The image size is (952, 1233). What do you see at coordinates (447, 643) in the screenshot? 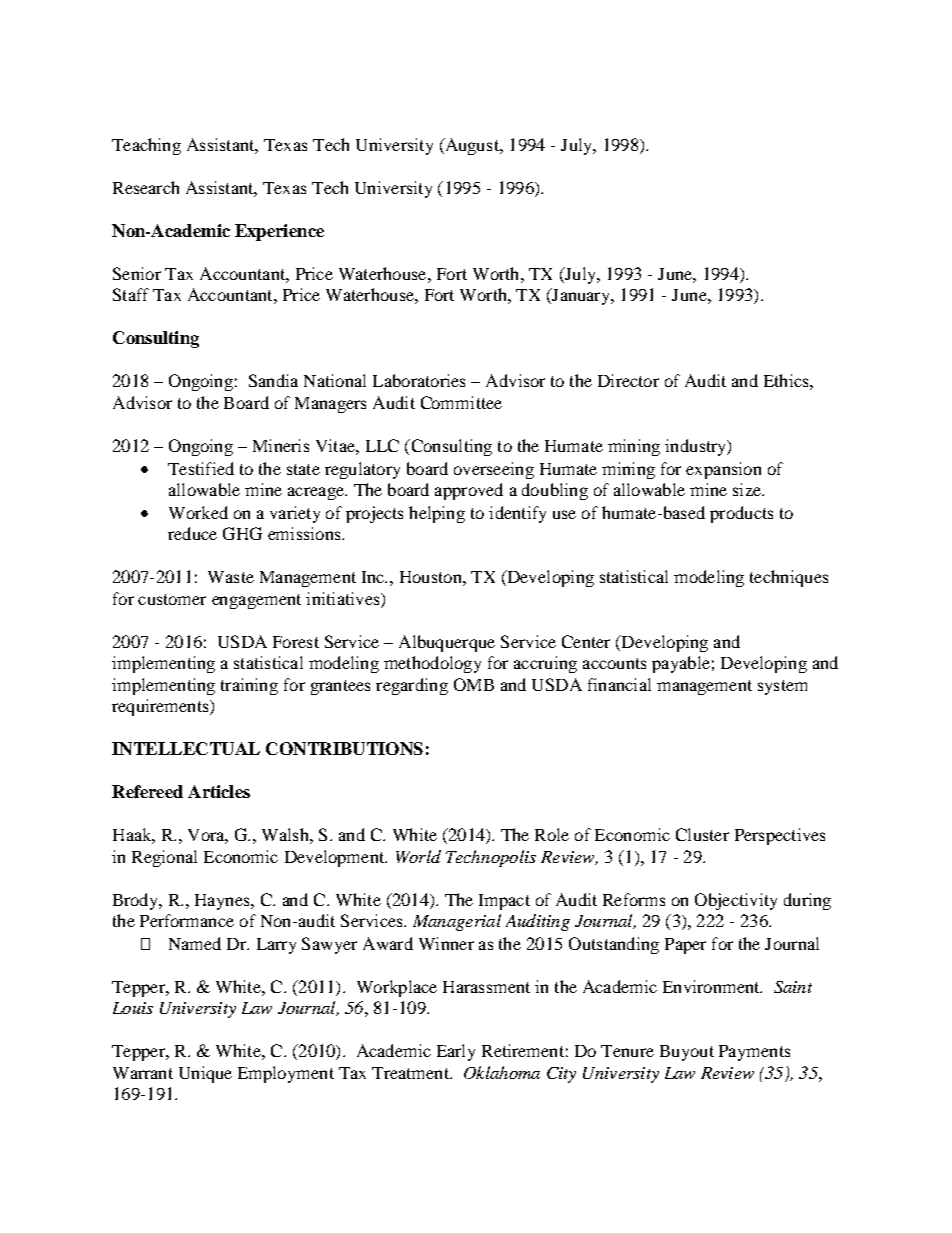
I see `Albuquerque` at bounding box center [447, 643].
